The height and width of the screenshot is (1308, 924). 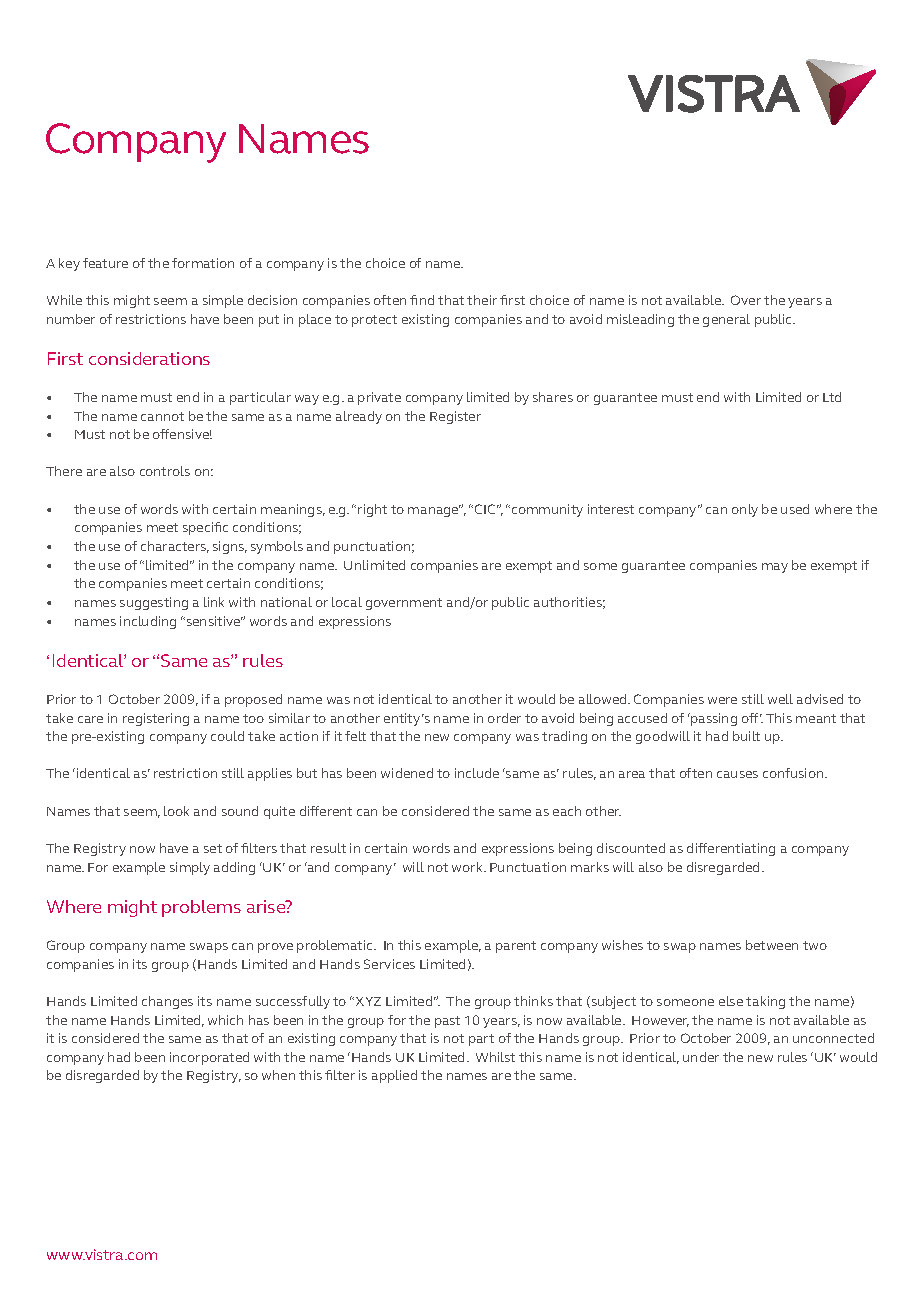 I want to click on incorporated, so click(x=209, y=1058).
